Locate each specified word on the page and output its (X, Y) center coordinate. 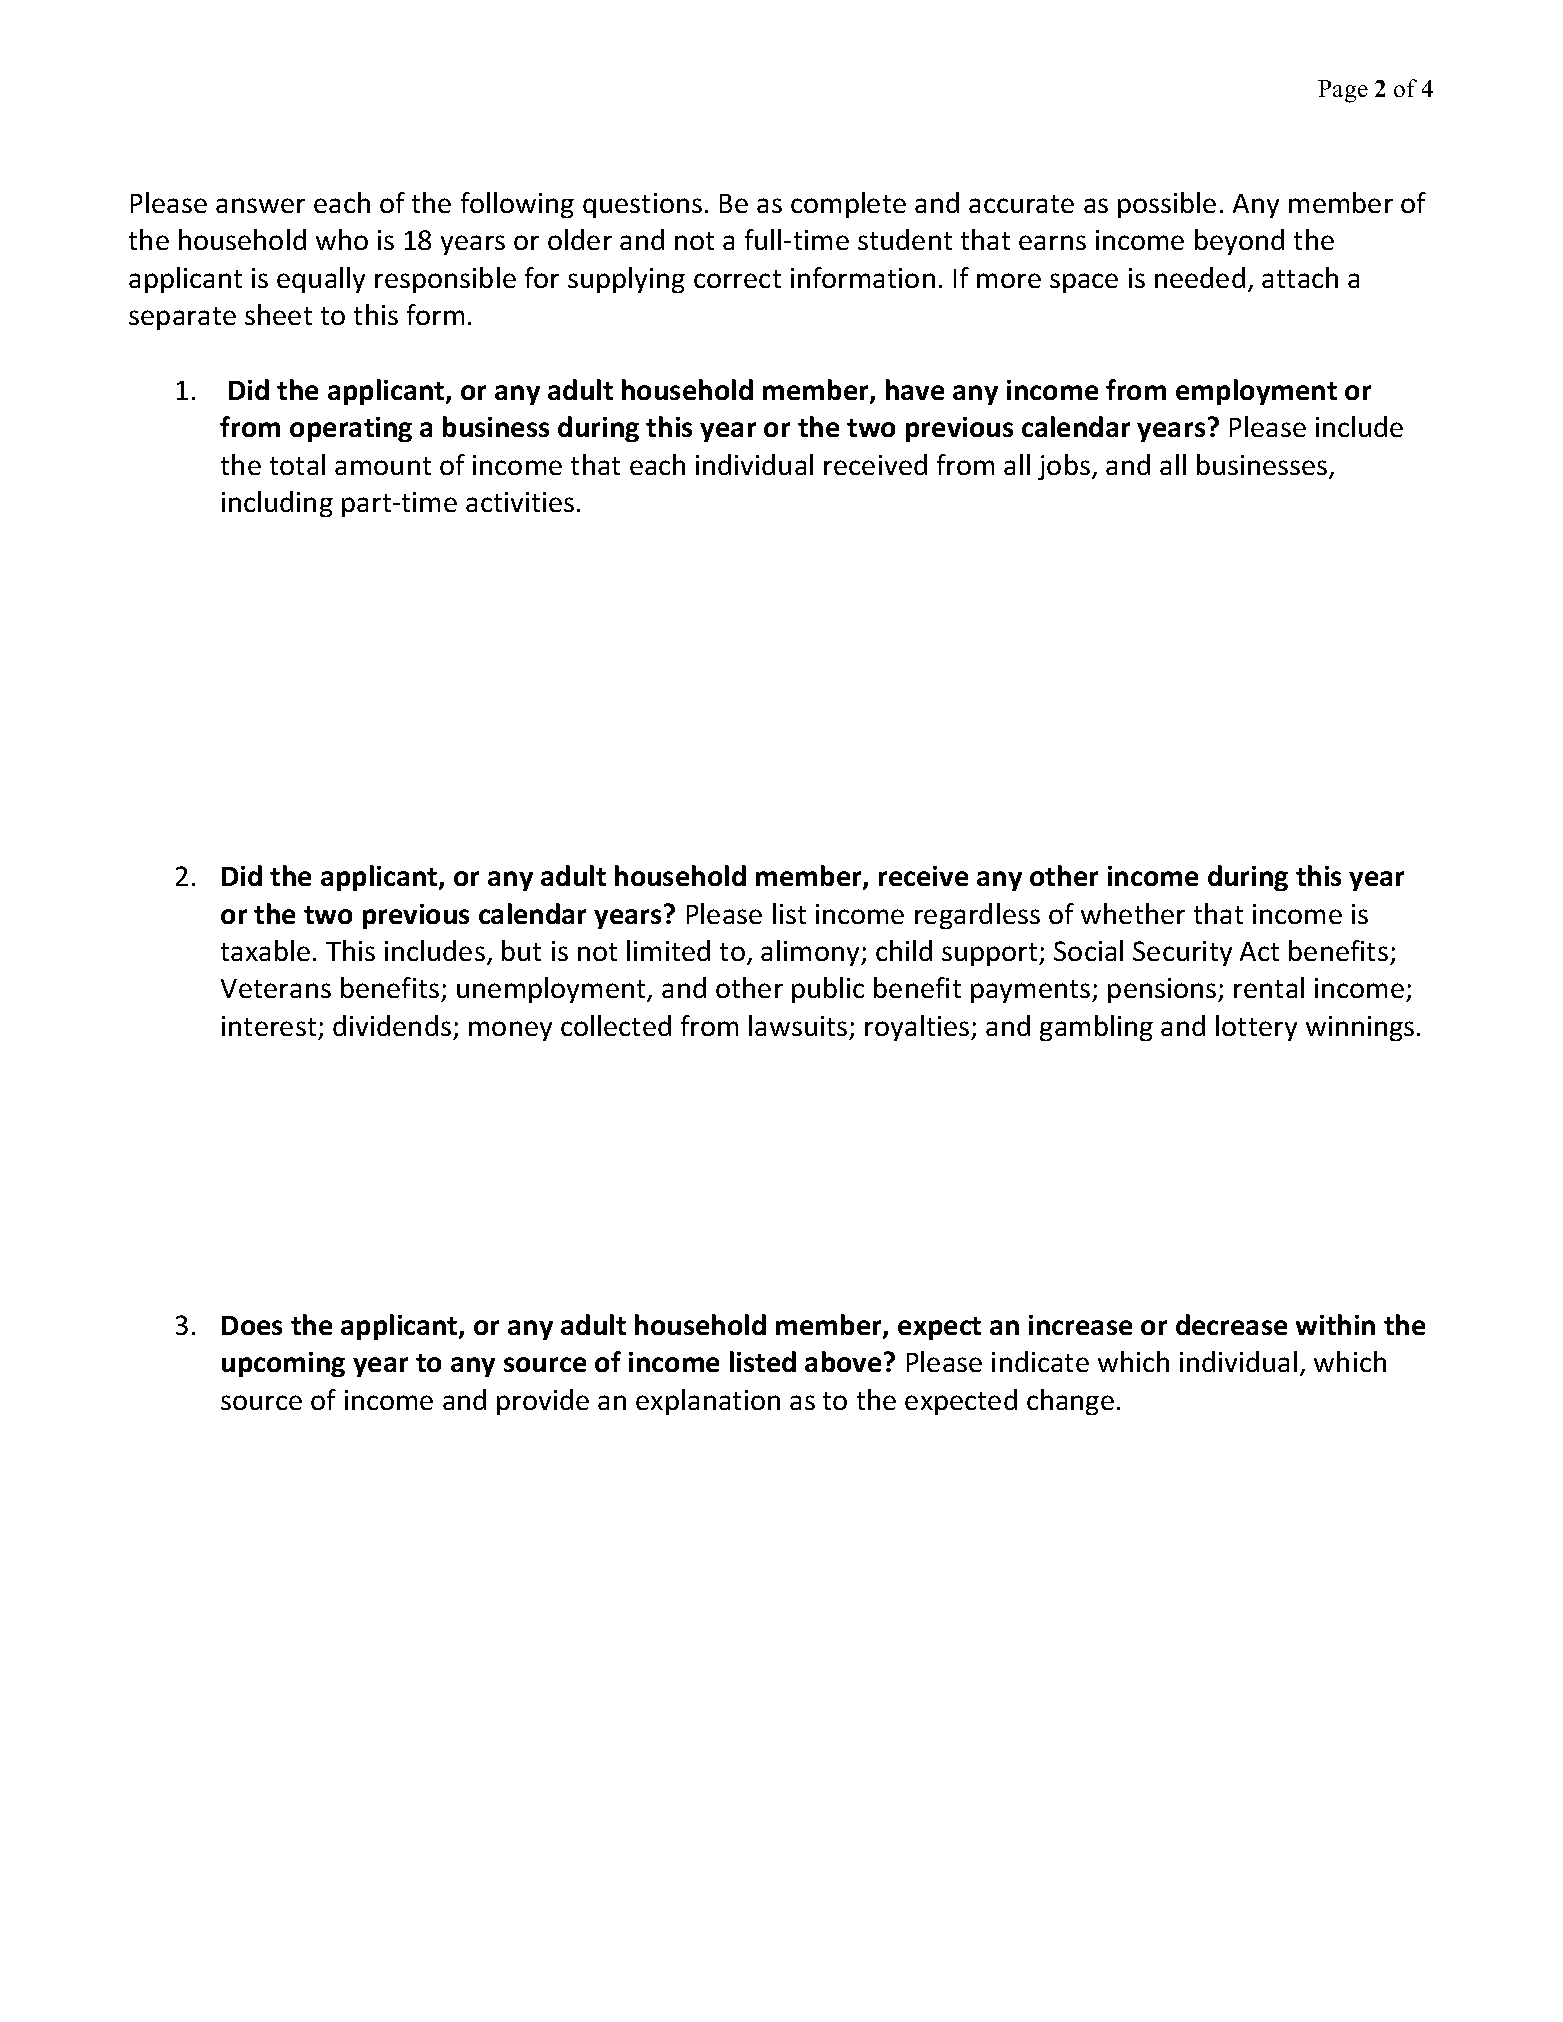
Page (1343, 91)
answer (260, 205)
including (277, 504)
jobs (1064, 467)
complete (848, 205)
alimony (811, 953)
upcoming (283, 1364)
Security (1182, 953)
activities (520, 502)
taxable (265, 950)
